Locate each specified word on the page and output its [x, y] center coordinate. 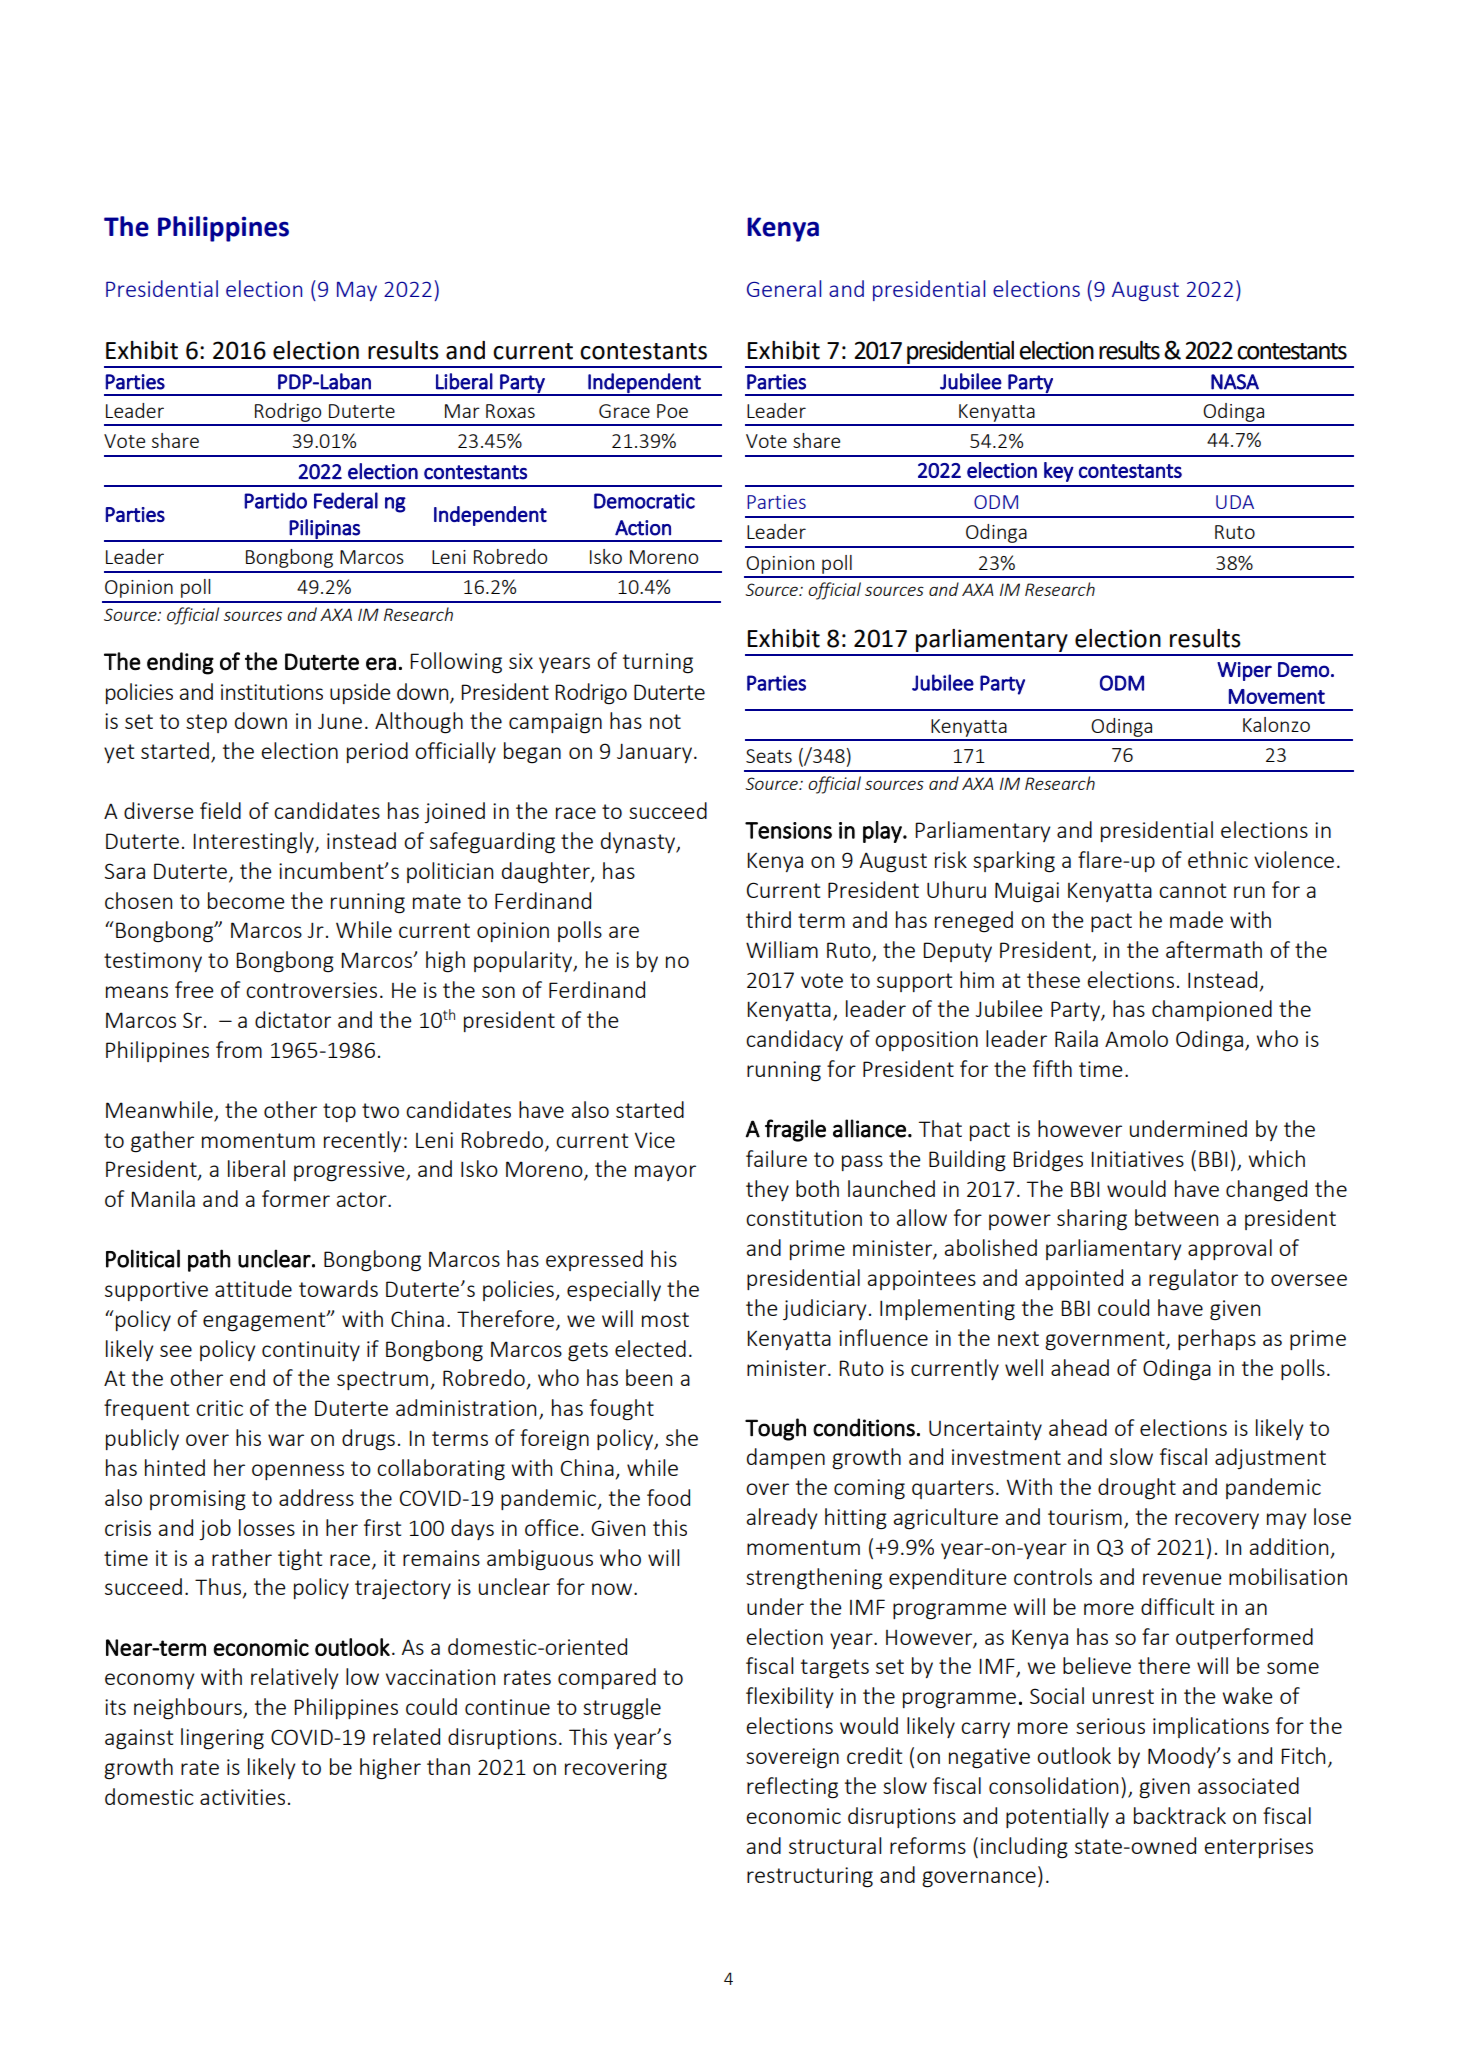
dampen [786, 1458]
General [784, 288]
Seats [769, 756]
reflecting [792, 1788]
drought [1137, 1489]
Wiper [1244, 671]
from [239, 1049]
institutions [272, 692]
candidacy [794, 1040]
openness [298, 1472]
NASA [1235, 382]
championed [1212, 1010]
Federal [346, 500]
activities [242, 1797]
